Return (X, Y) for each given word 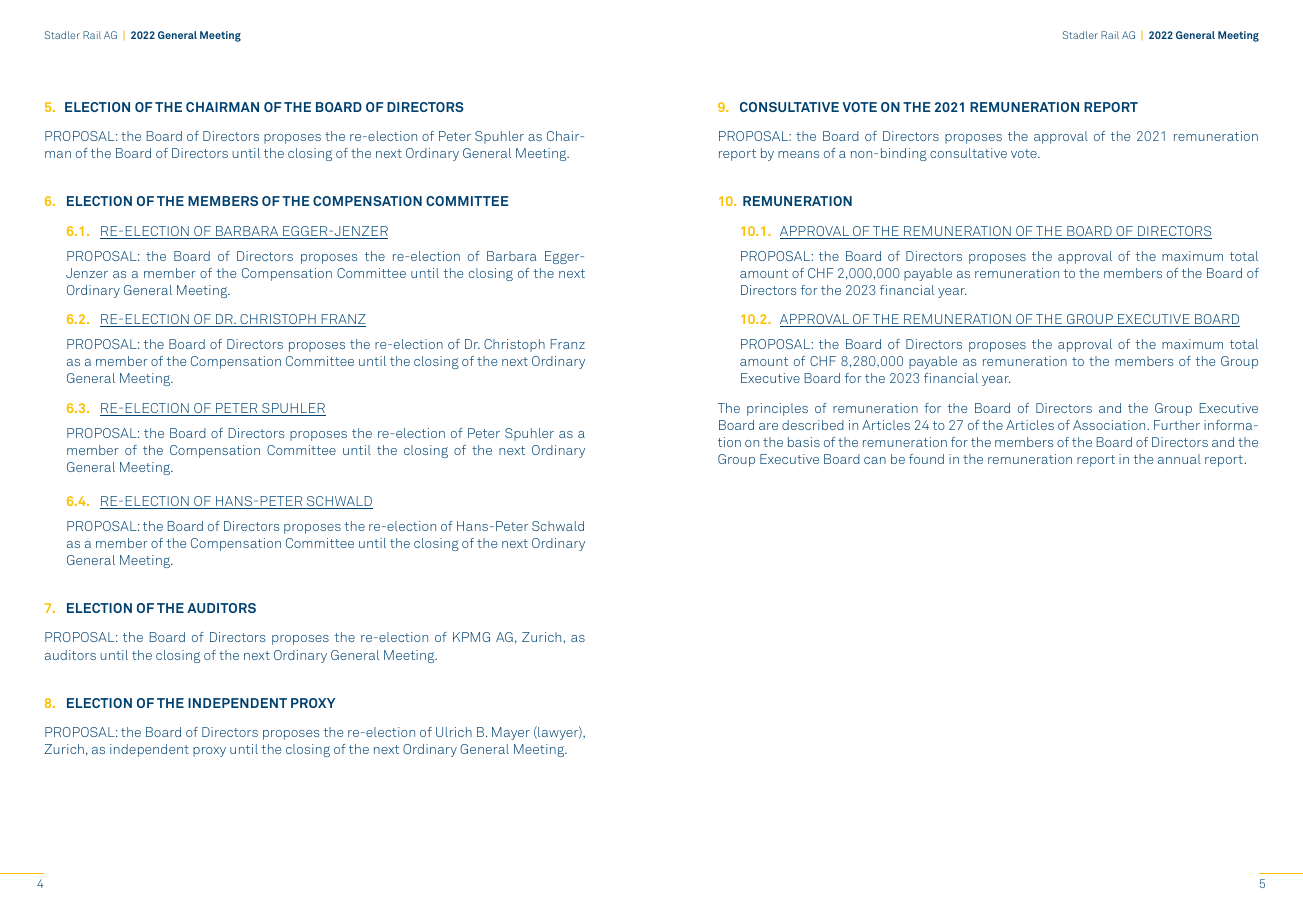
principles (777, 409)
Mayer (511, 733)
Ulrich (454, 732)
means (798, 154)
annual (1179, 459)
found (926, 459)
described (813, 425)
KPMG (471, 637)
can (875, 460)
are (768, 426)
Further (1177, 425)
